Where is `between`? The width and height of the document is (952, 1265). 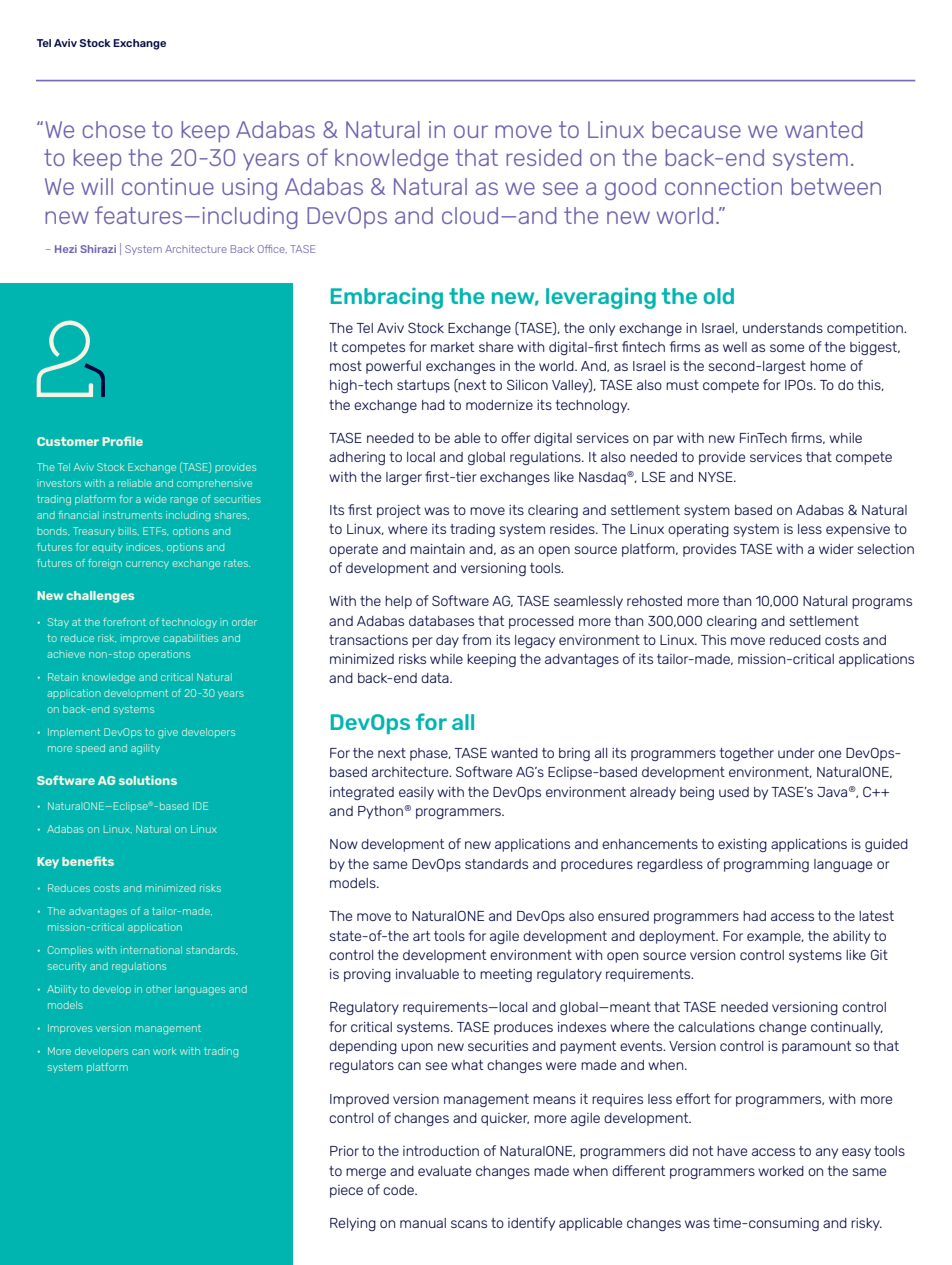
between is located at coordinates (836, 186).
